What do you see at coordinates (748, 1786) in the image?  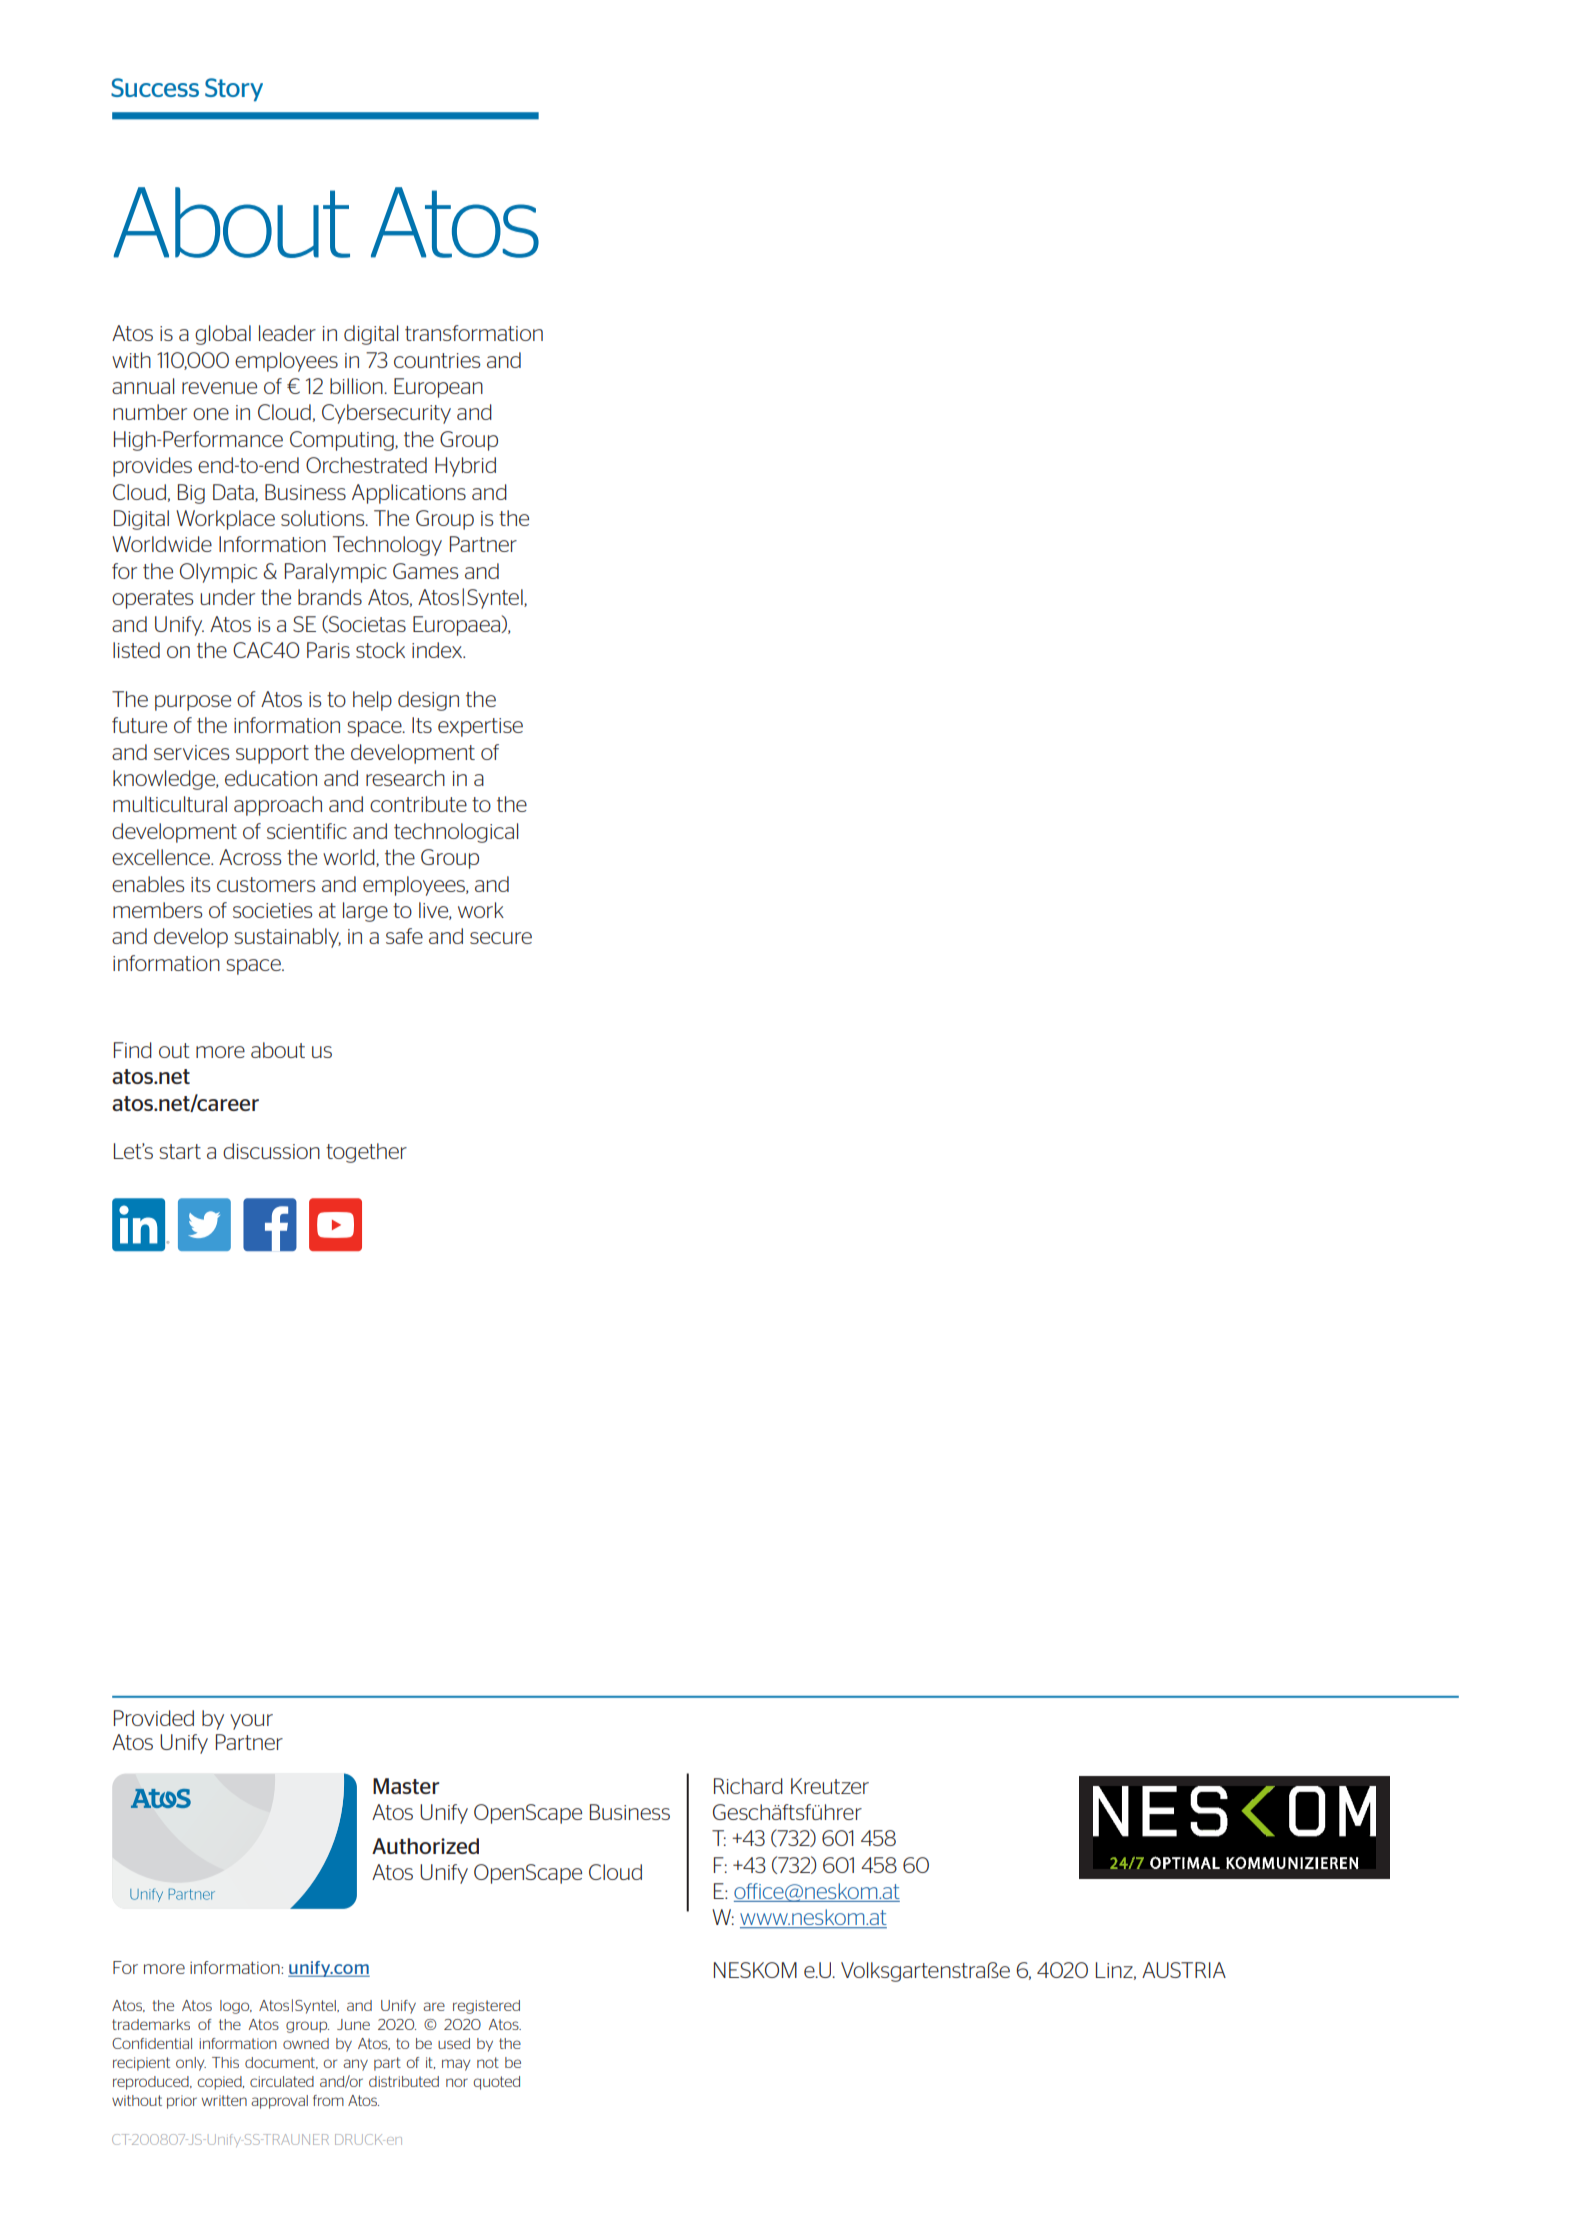 I see `Richard` at bounding box center [748, 1786].
